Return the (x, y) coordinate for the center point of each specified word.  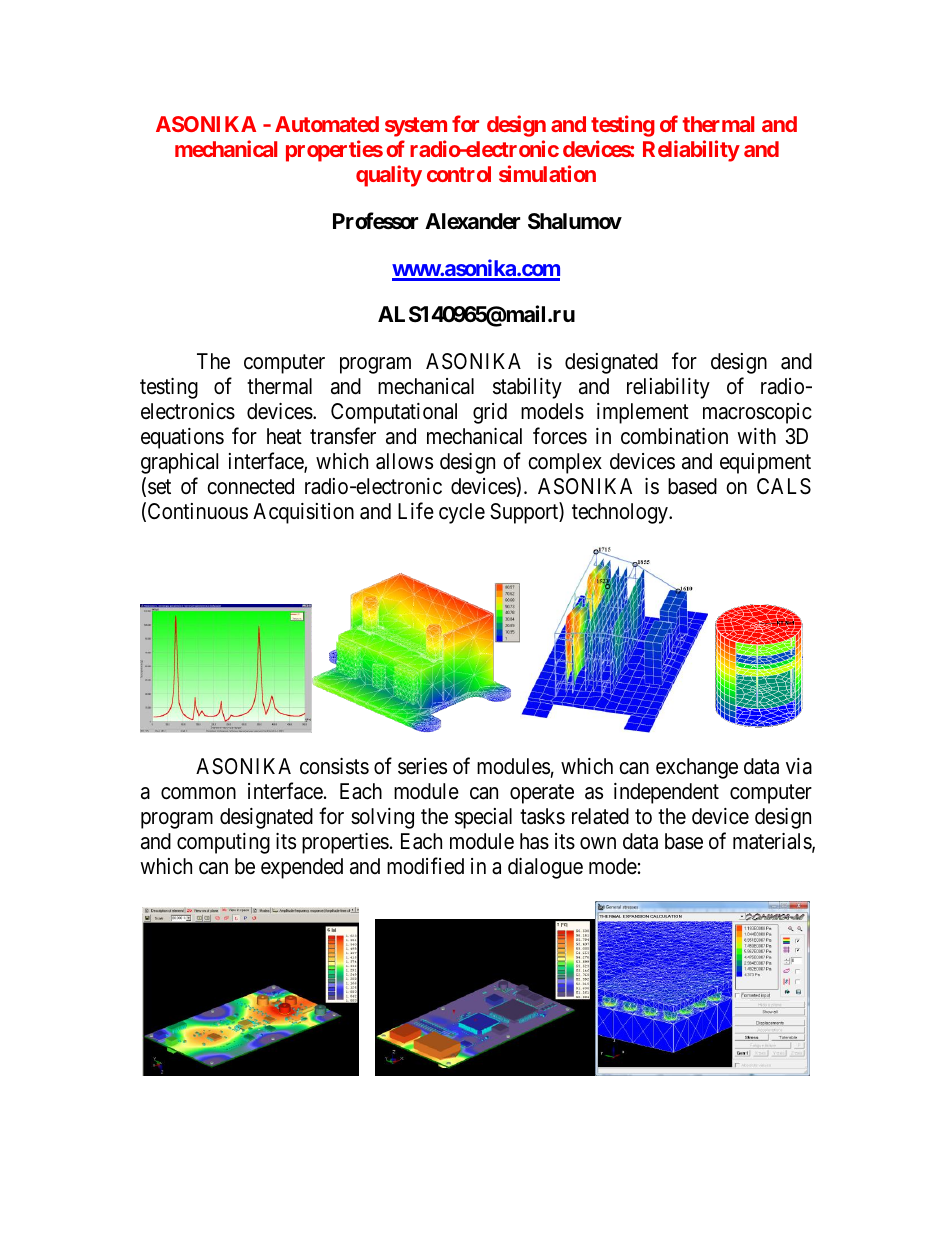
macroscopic (757, 413)
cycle (462, 513)
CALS (784, 486)
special (483, 818)
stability (527, 388)
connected (250, 486)
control (459, 174)
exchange (697, 768)
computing (223, 843)
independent (666, 793)
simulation (547, 173)
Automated (327, 124)
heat (284, 436)
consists (334, 766)
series (422, 766)
